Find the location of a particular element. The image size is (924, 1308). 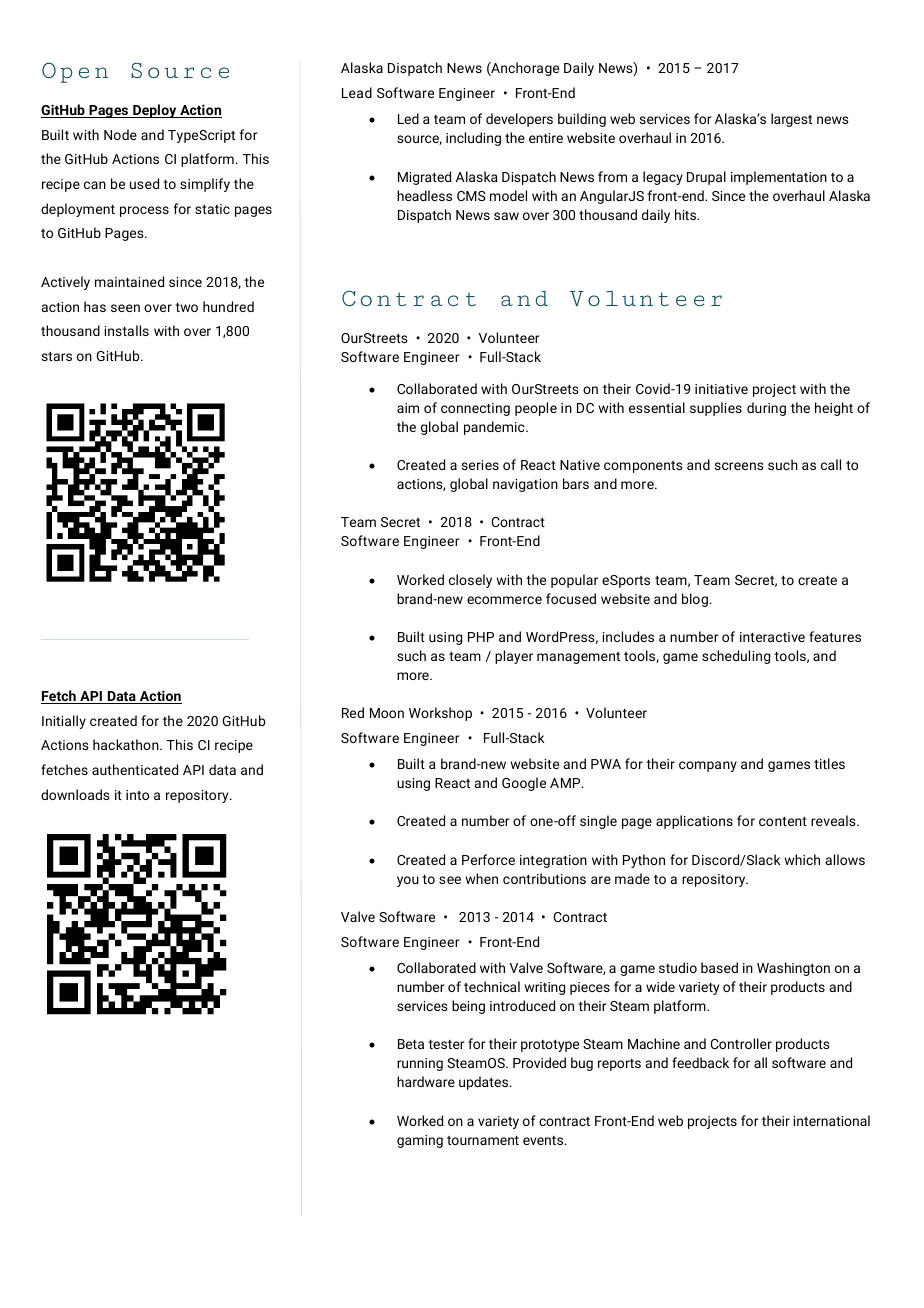

hardware is located at coordinates (426, 1081).
